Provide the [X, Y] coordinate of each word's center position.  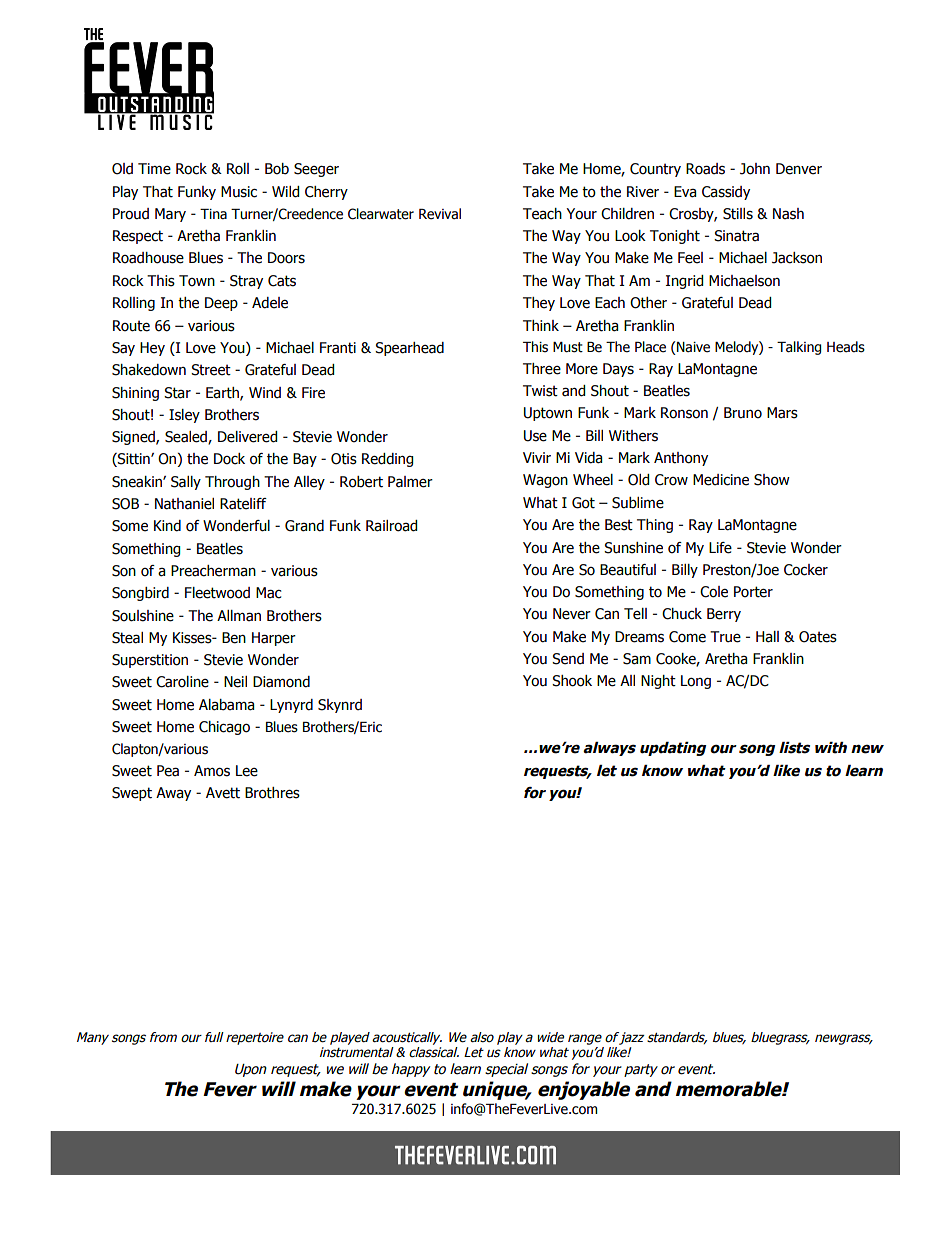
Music [239, 192]
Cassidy [726, 193]
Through [232, 483]
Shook [572, 681]
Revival [440, 214]
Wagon [545, 481]
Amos [212, 771]
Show [772, 480]
